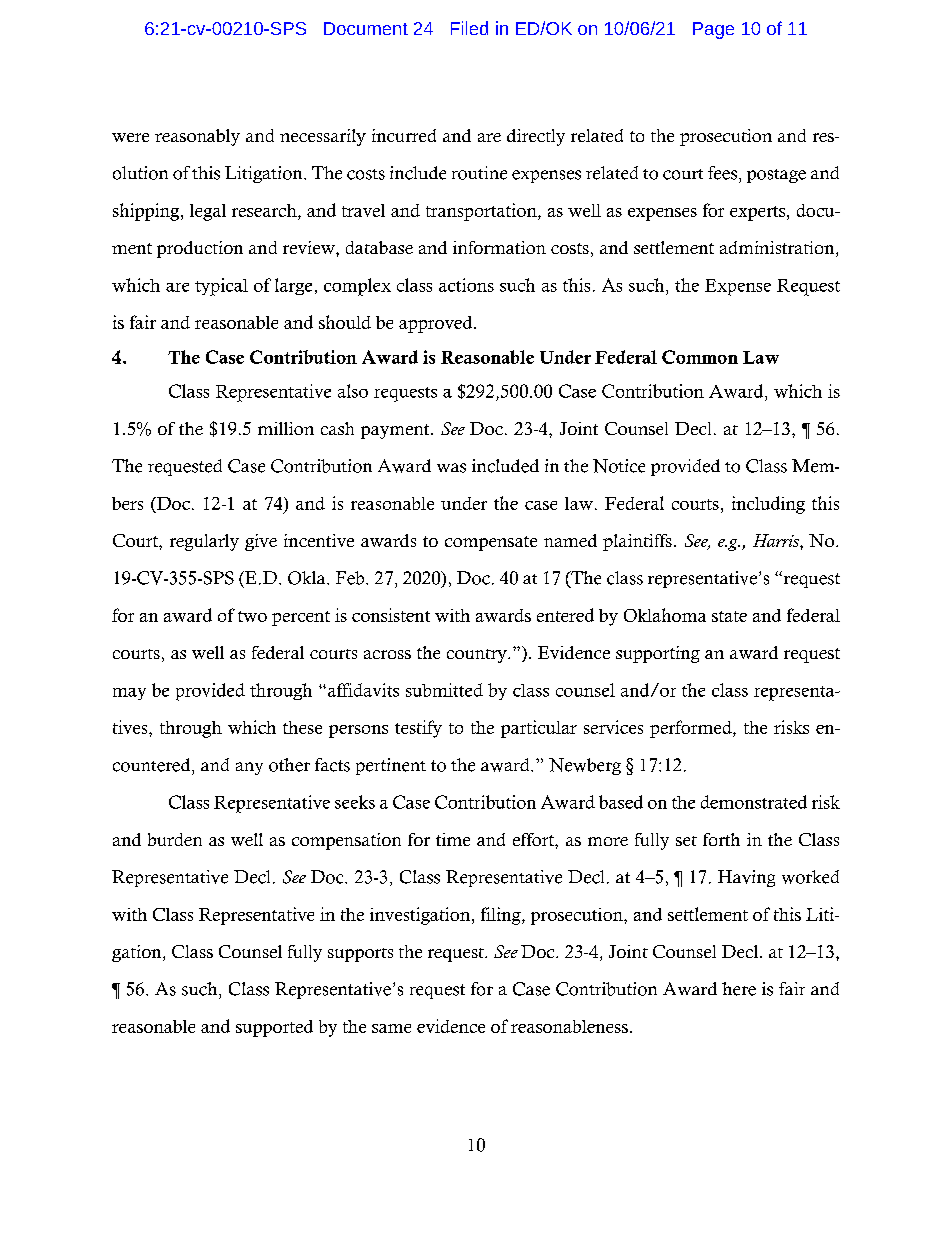 This screenshot has height=1233, width=952. What do you see at coordinates (469, 28) in the screenshot?
I see `Filed` at bounding box center [469, 28].
